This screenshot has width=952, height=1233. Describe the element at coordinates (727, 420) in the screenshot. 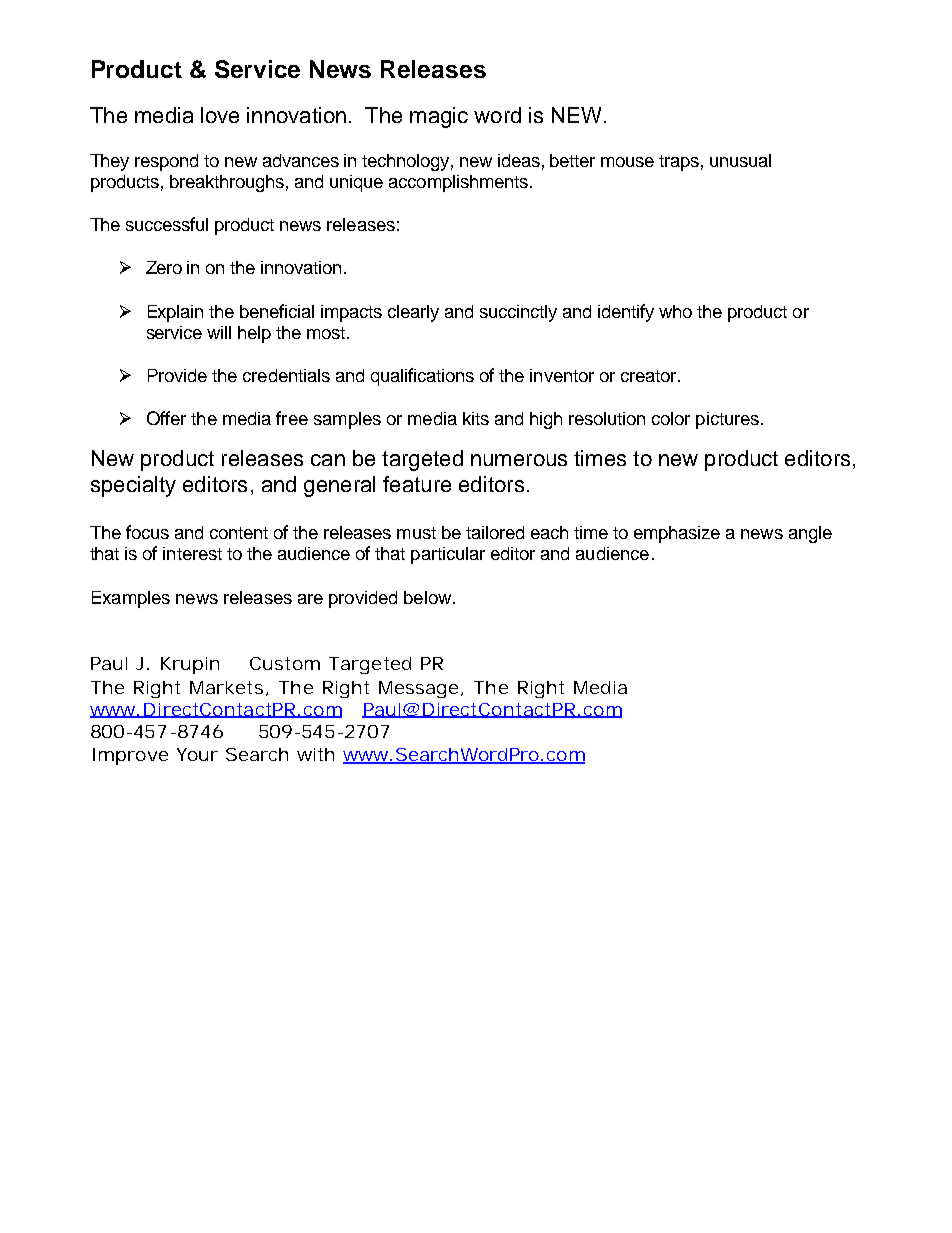

I see `pictures` at that location.
